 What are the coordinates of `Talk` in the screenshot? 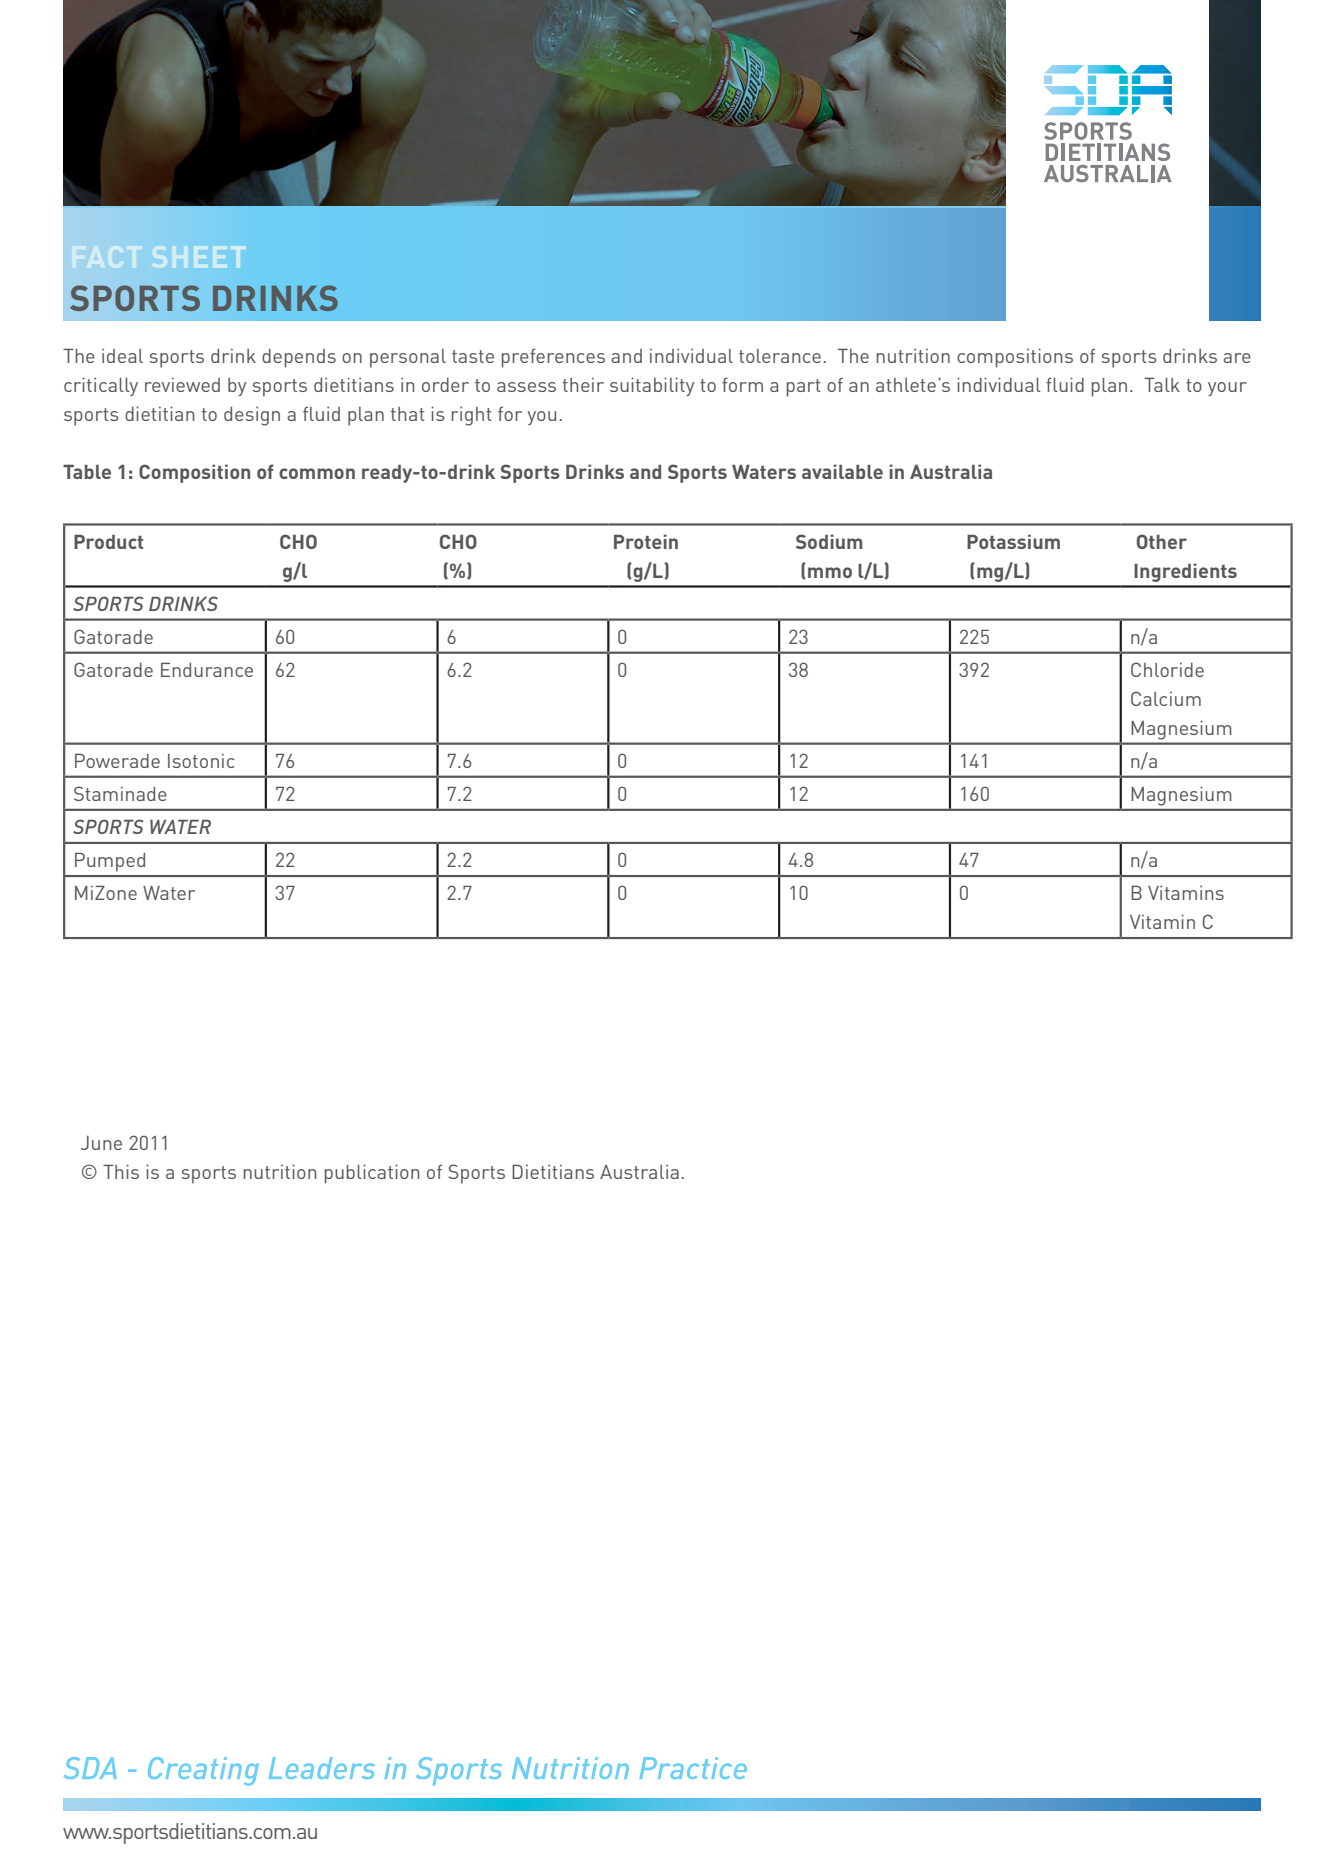 It's located at (1162, 385).
